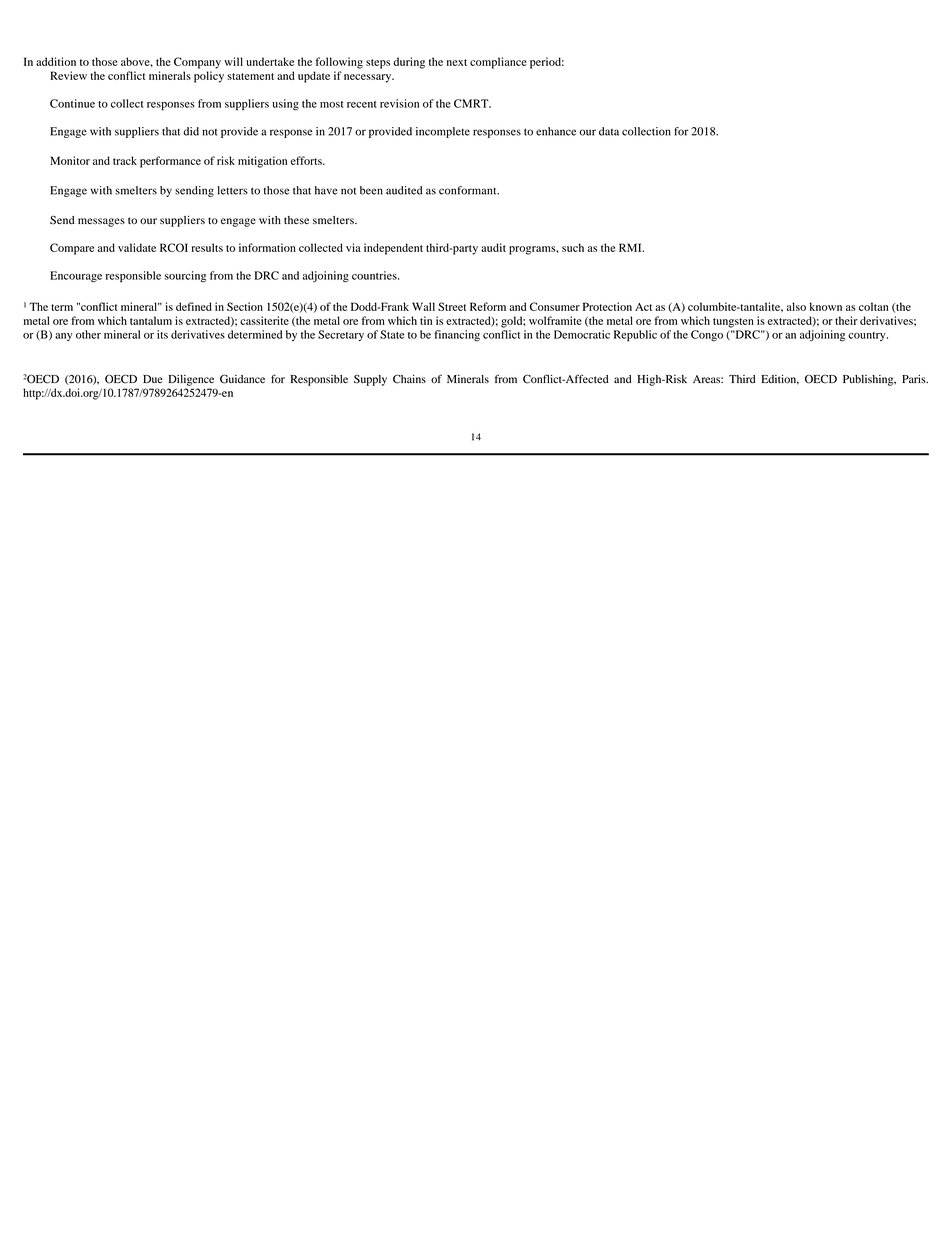 The height and width of the document is (1233, 952). Describe the element at coordinates (609, 131) in the document. I see `data` at that location.
